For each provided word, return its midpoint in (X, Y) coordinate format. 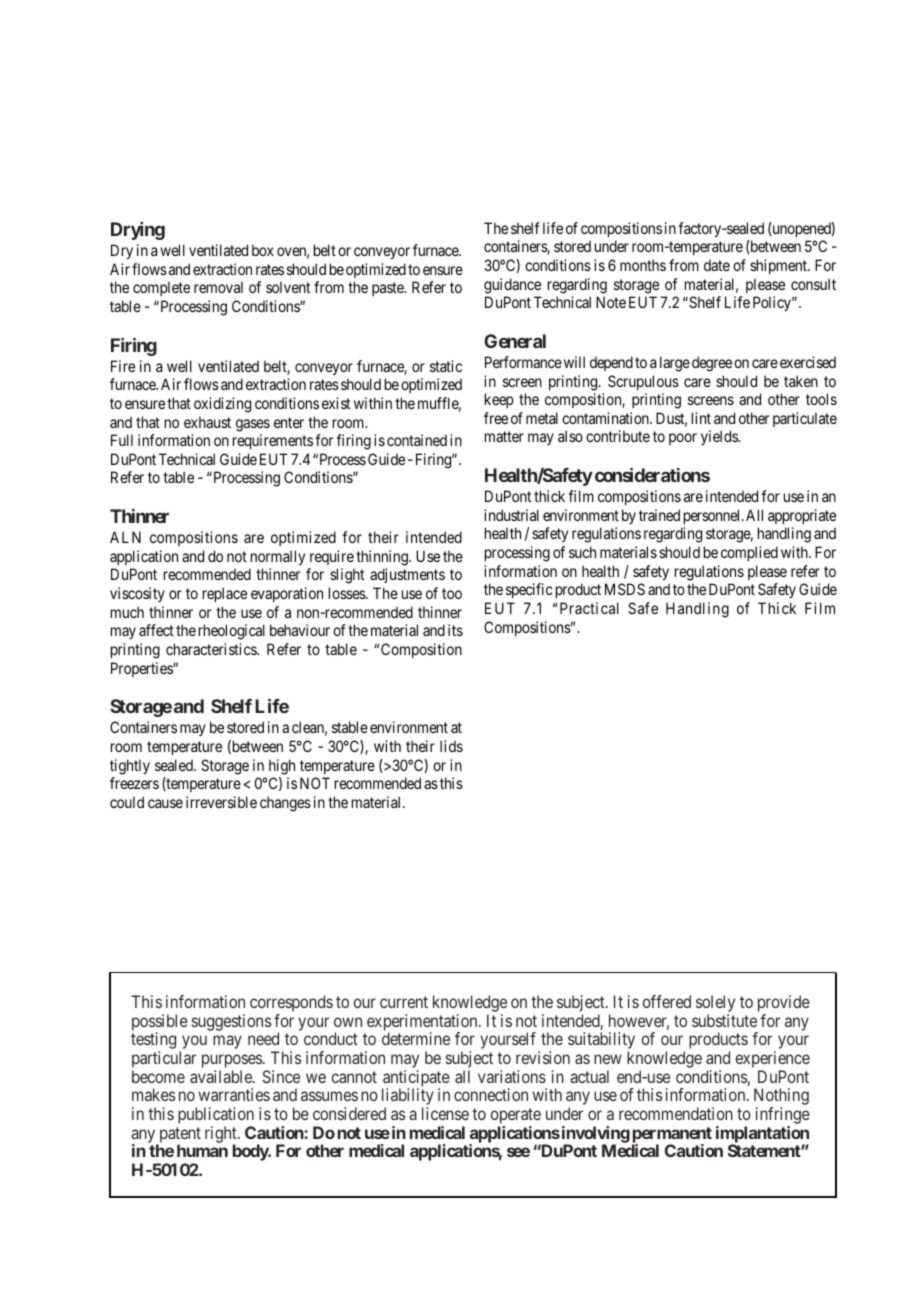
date (717, 265)
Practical (589, 608)
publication (216, 1117)
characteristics (212, 649)
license (445, 1113)
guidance (512, 286)
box (263, 250)
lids (451, 746)
